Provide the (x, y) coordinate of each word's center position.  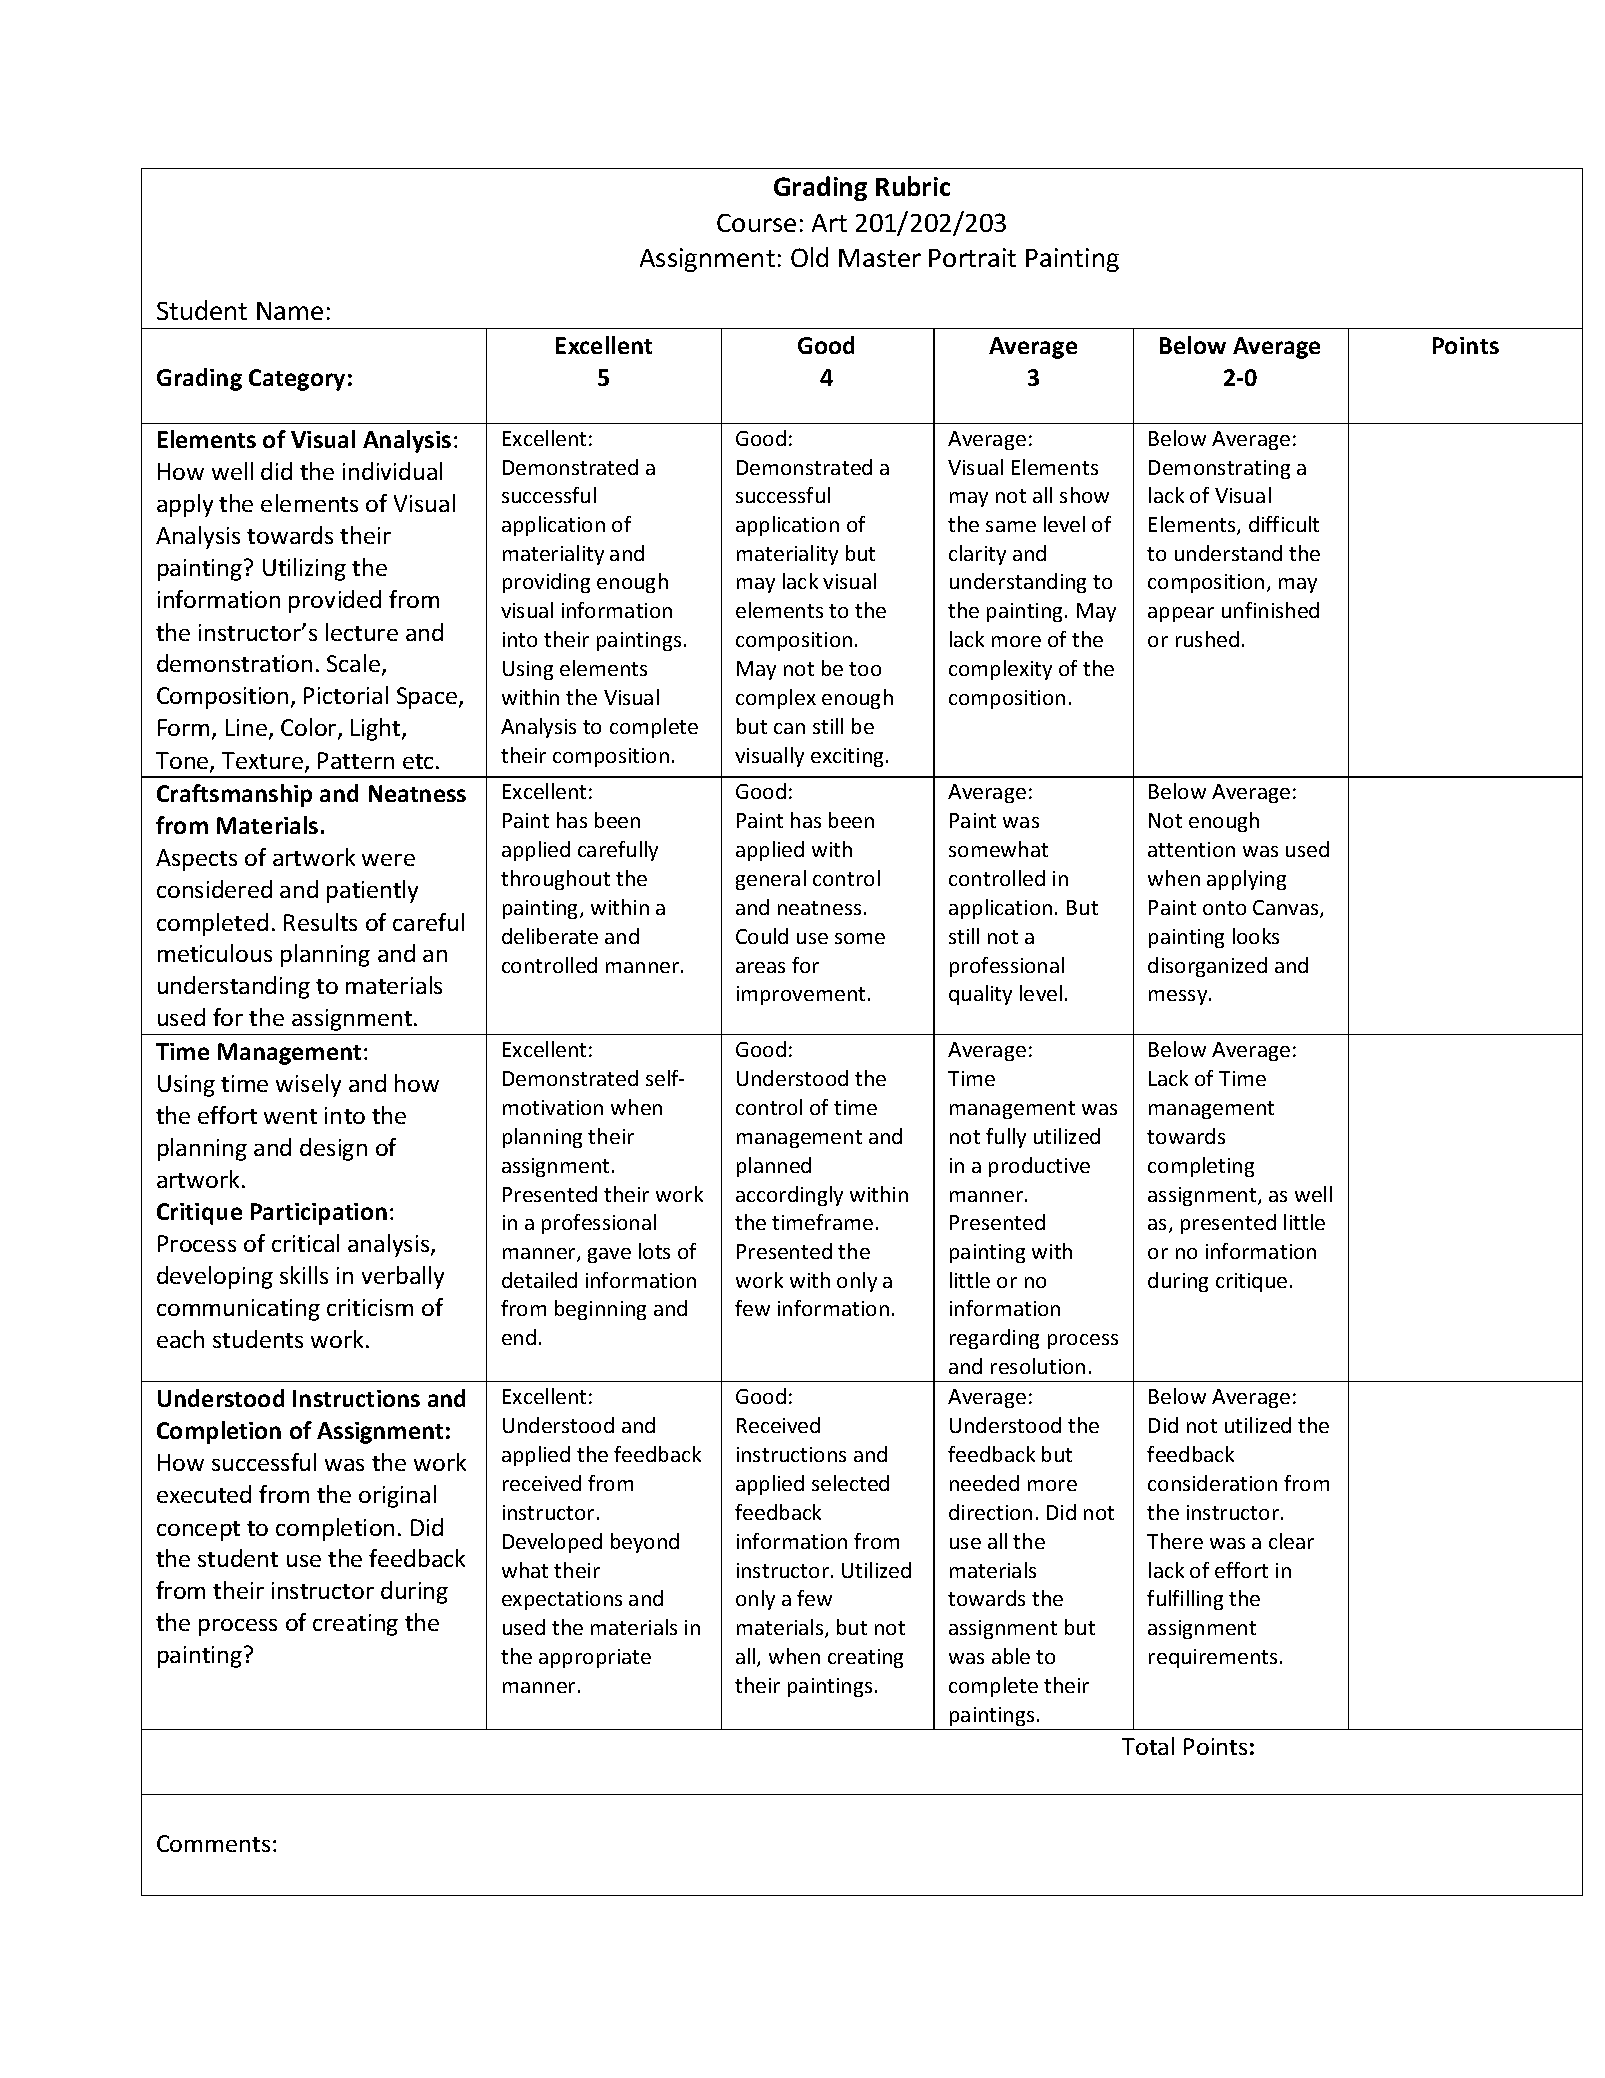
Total (1148, 1746)
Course (756, 223)
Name (290, 311)
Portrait (972, 257)
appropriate (595, 1658)
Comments (213, 1843)
